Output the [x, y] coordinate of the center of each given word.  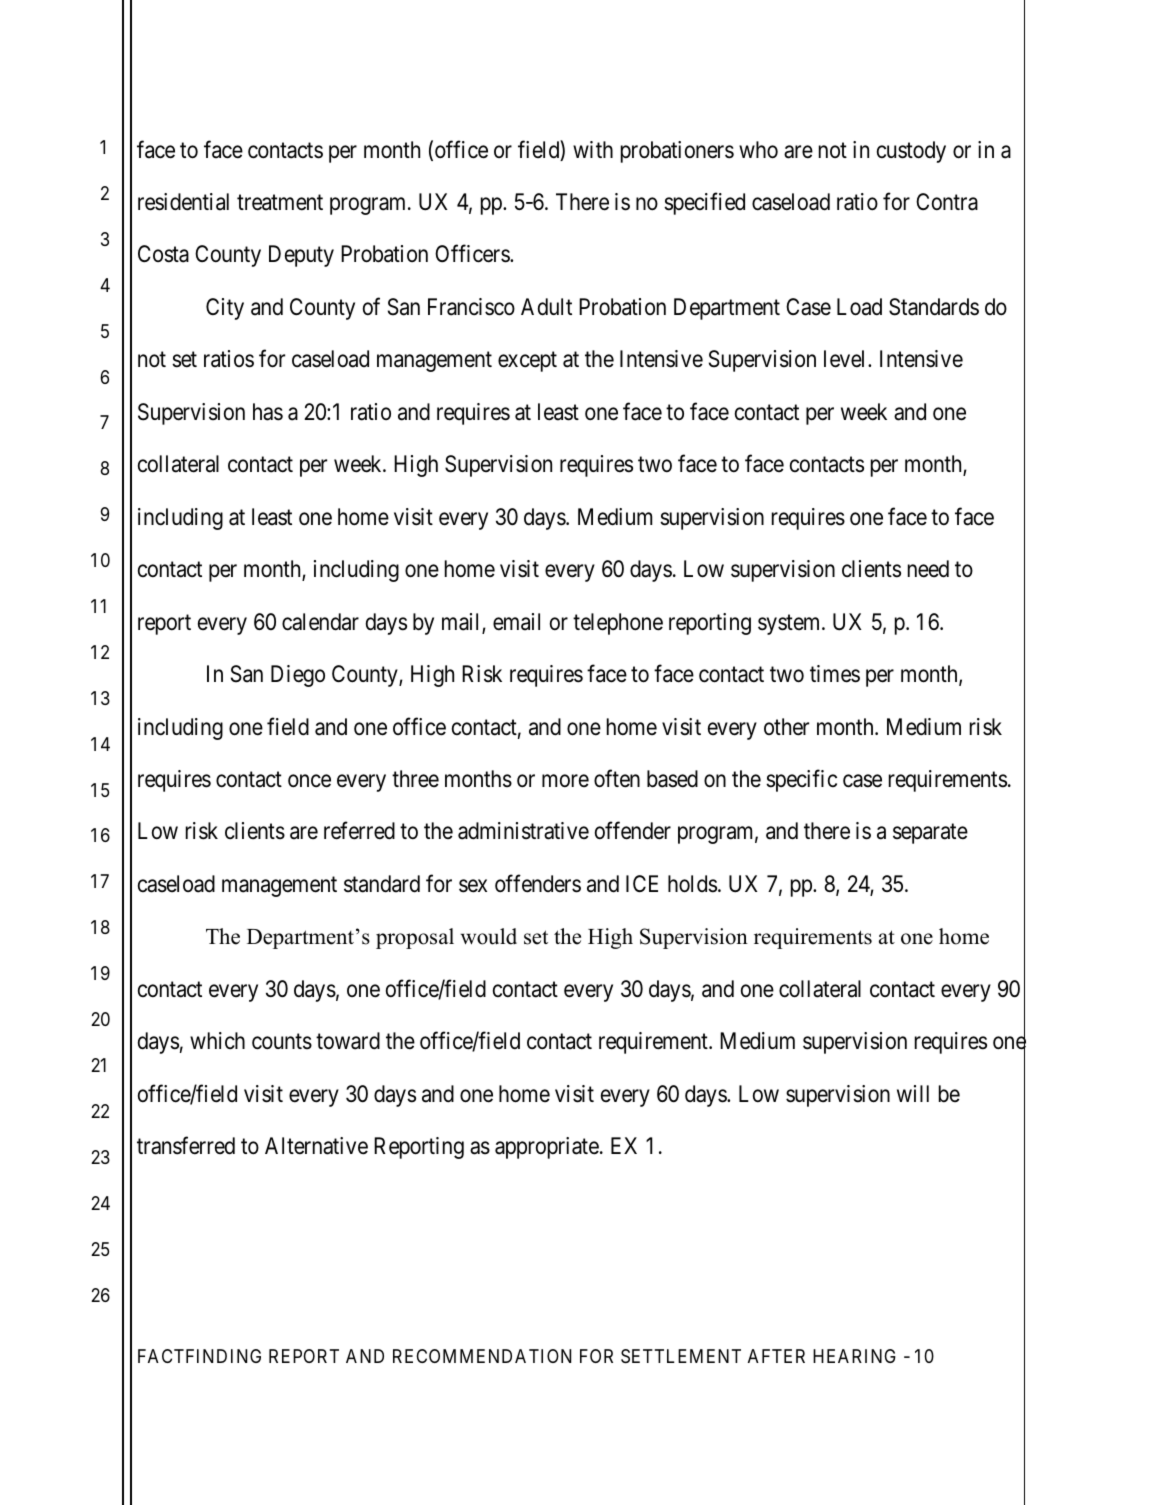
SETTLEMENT [681, 1356]
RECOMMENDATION [482, 1356]
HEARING [854, 1356]
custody [911, 152]
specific [801, 780]
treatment [280, 203]
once [309, 781]
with [593, 149]
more [565, 781]
